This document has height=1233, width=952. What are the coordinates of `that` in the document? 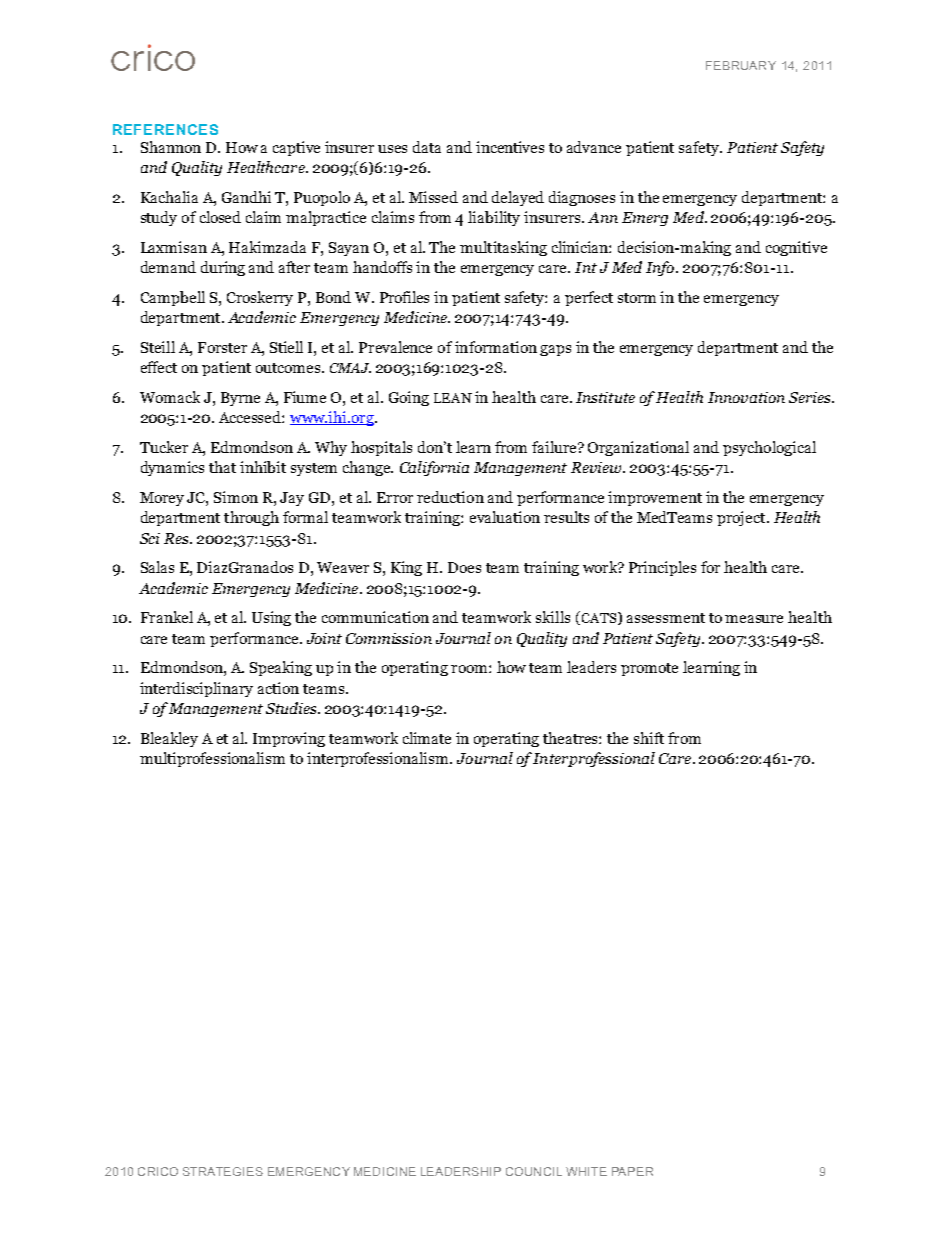 It's located at (222, 467).
